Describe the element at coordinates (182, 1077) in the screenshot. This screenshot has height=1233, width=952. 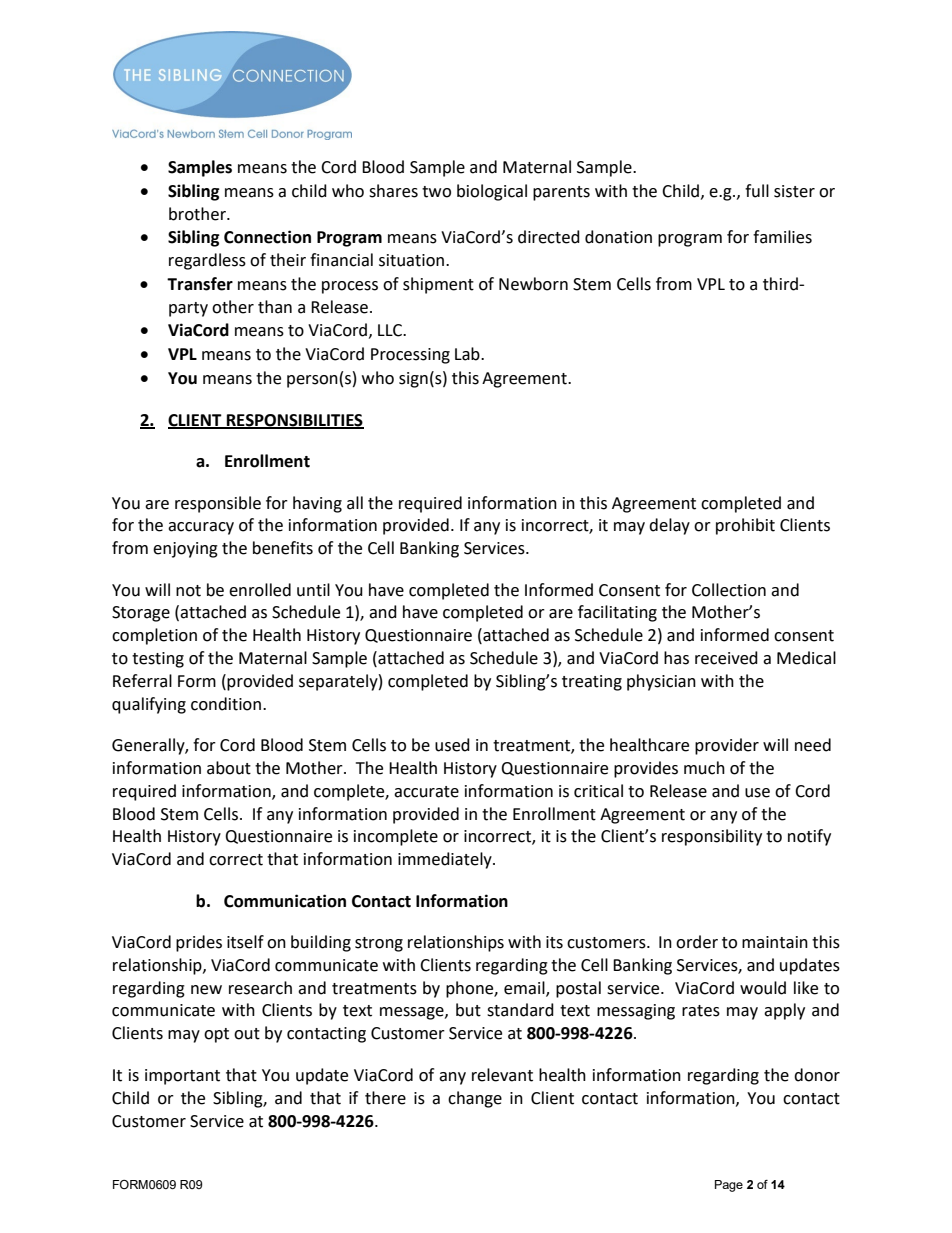
I see `important` at that location.
